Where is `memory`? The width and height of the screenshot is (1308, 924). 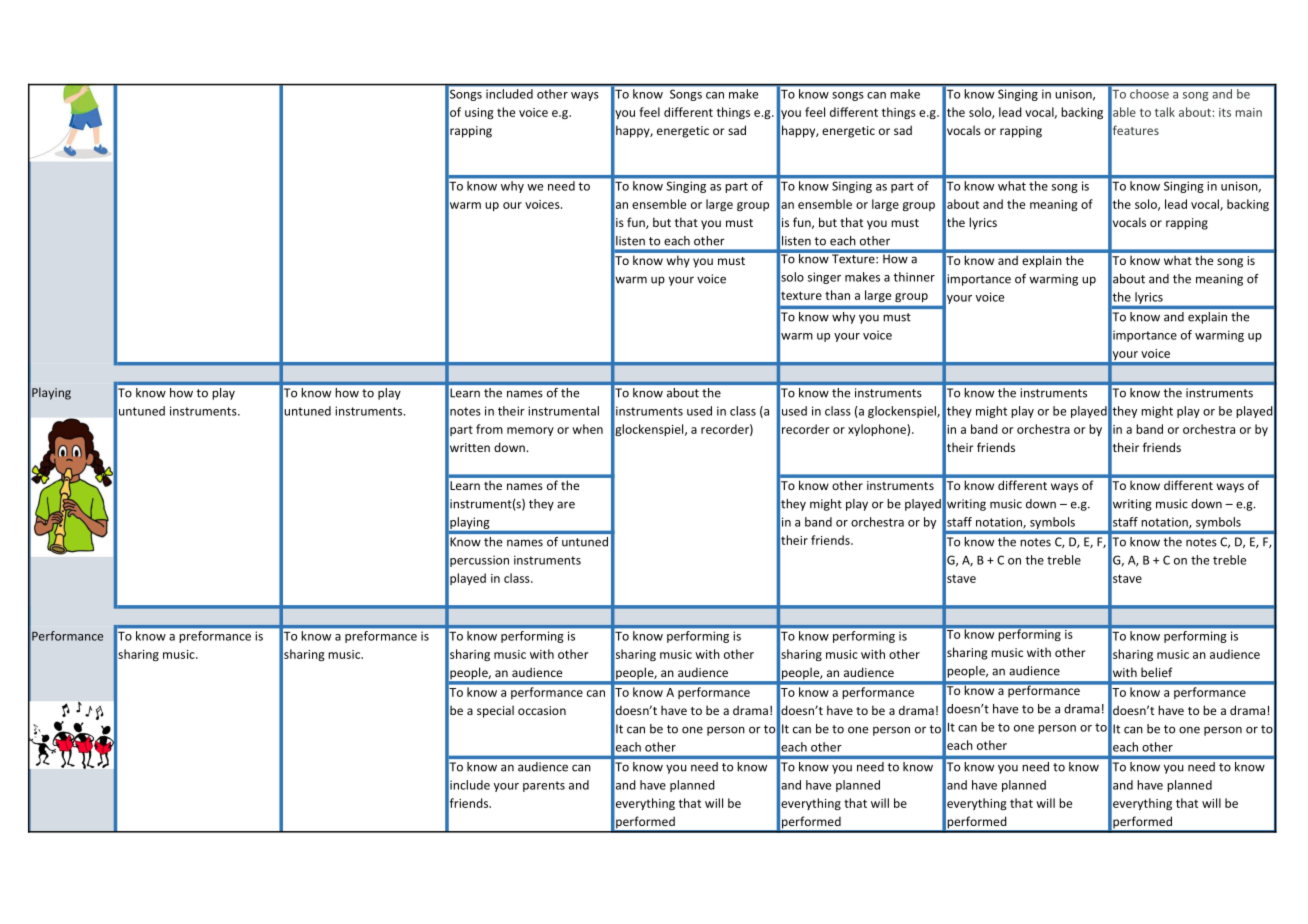 memory is located at coordinates (530, 431).
